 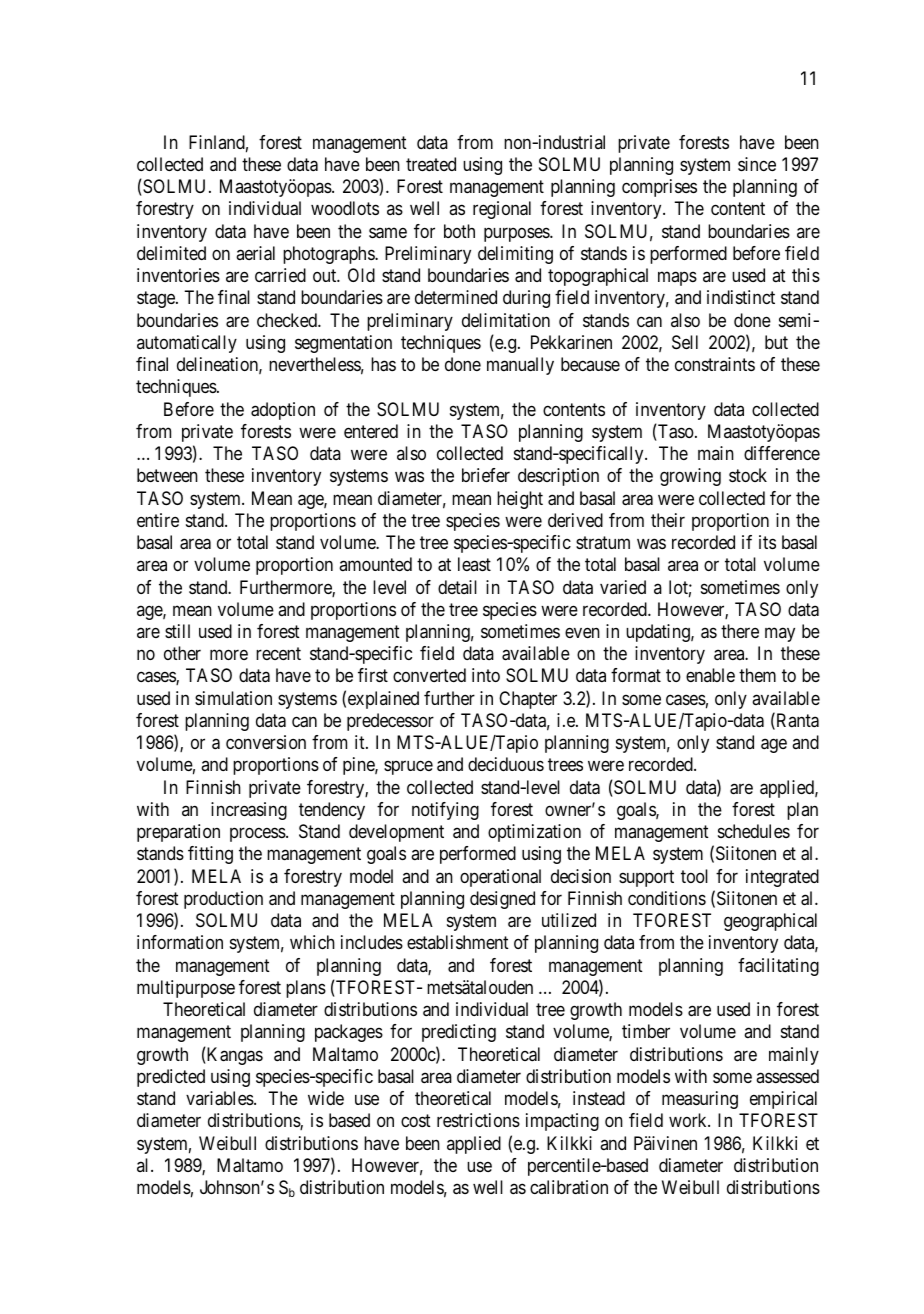 I want to click on aerial, so click(x=255, y=253).
